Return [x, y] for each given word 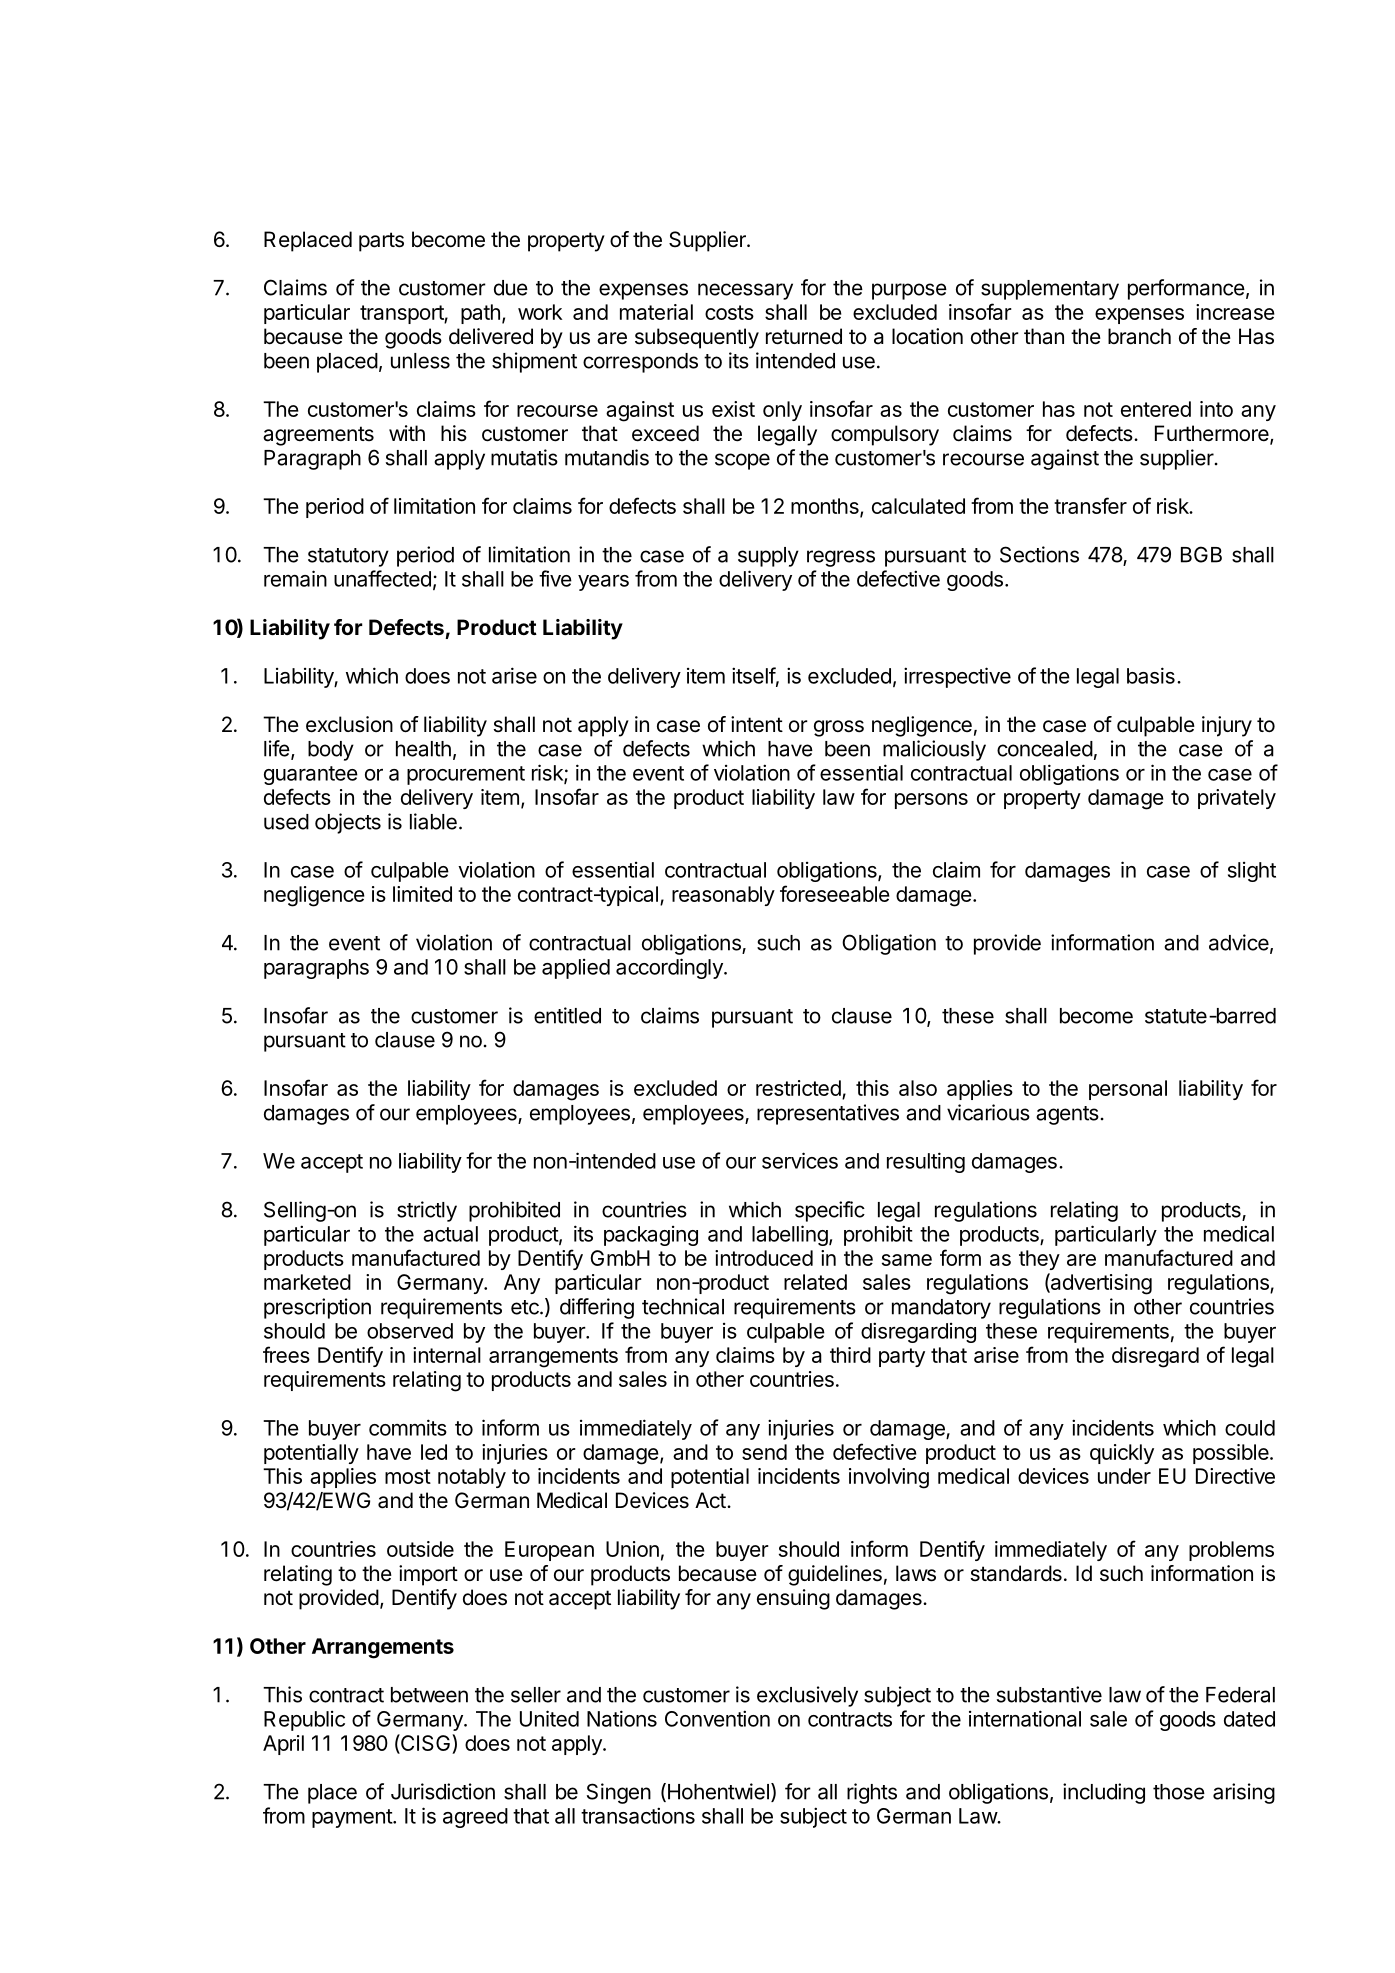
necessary [745, 291]
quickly [1122, 1454]
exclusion [349, 724]
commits [408, 1427]
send [764, 1452]
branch [1139, 336]
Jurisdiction [443, 1791]
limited [422, 894]
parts [381, 242]
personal [1128, 1090]
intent [757, 724]
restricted [798, 1088]
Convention [717, 1718]
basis [1151, 675]
